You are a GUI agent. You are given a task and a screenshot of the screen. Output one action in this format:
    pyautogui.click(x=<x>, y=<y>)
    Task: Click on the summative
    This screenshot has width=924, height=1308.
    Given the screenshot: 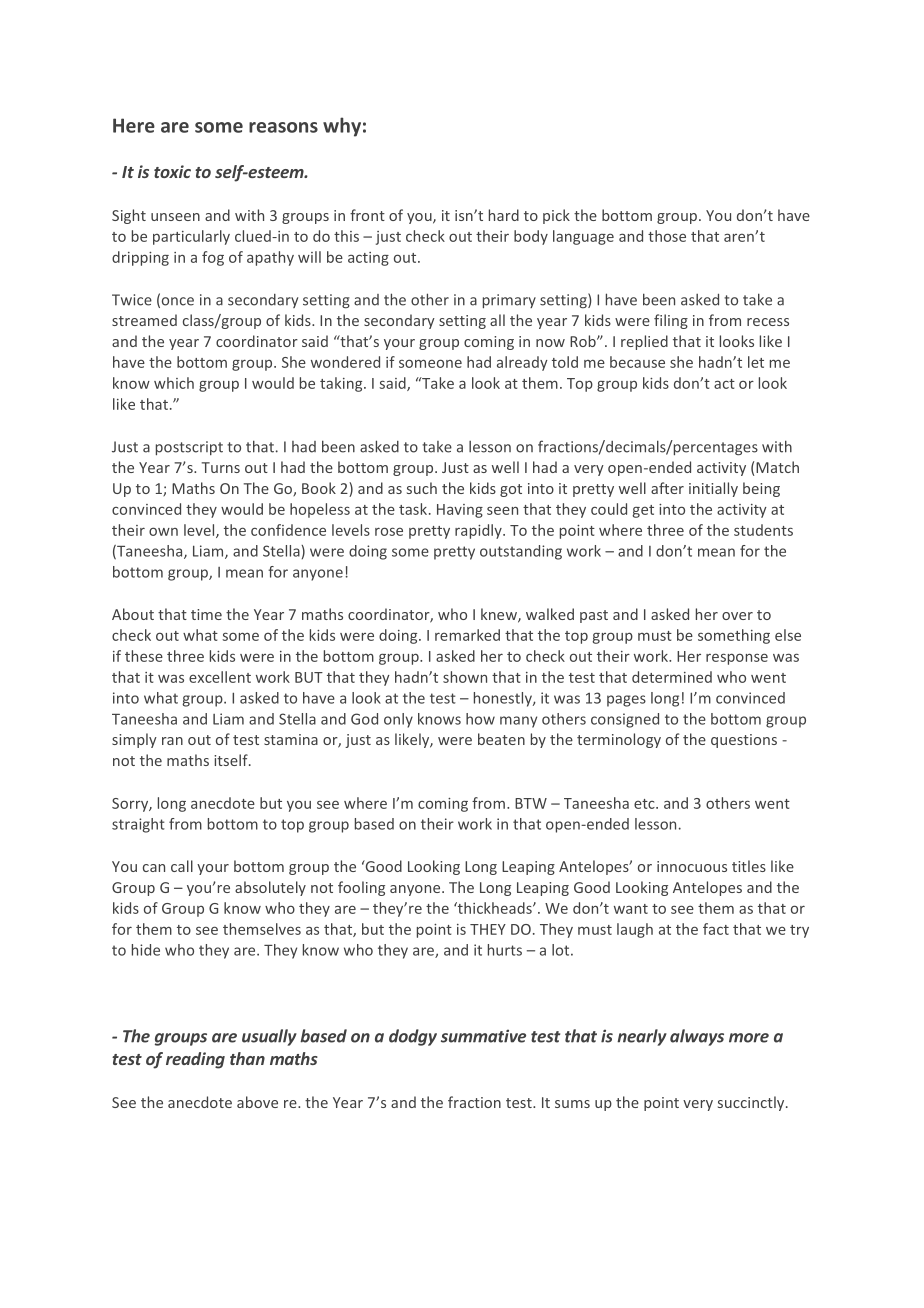 What is the action you would take?
    pyautogui.click(x=483, y=1036)
